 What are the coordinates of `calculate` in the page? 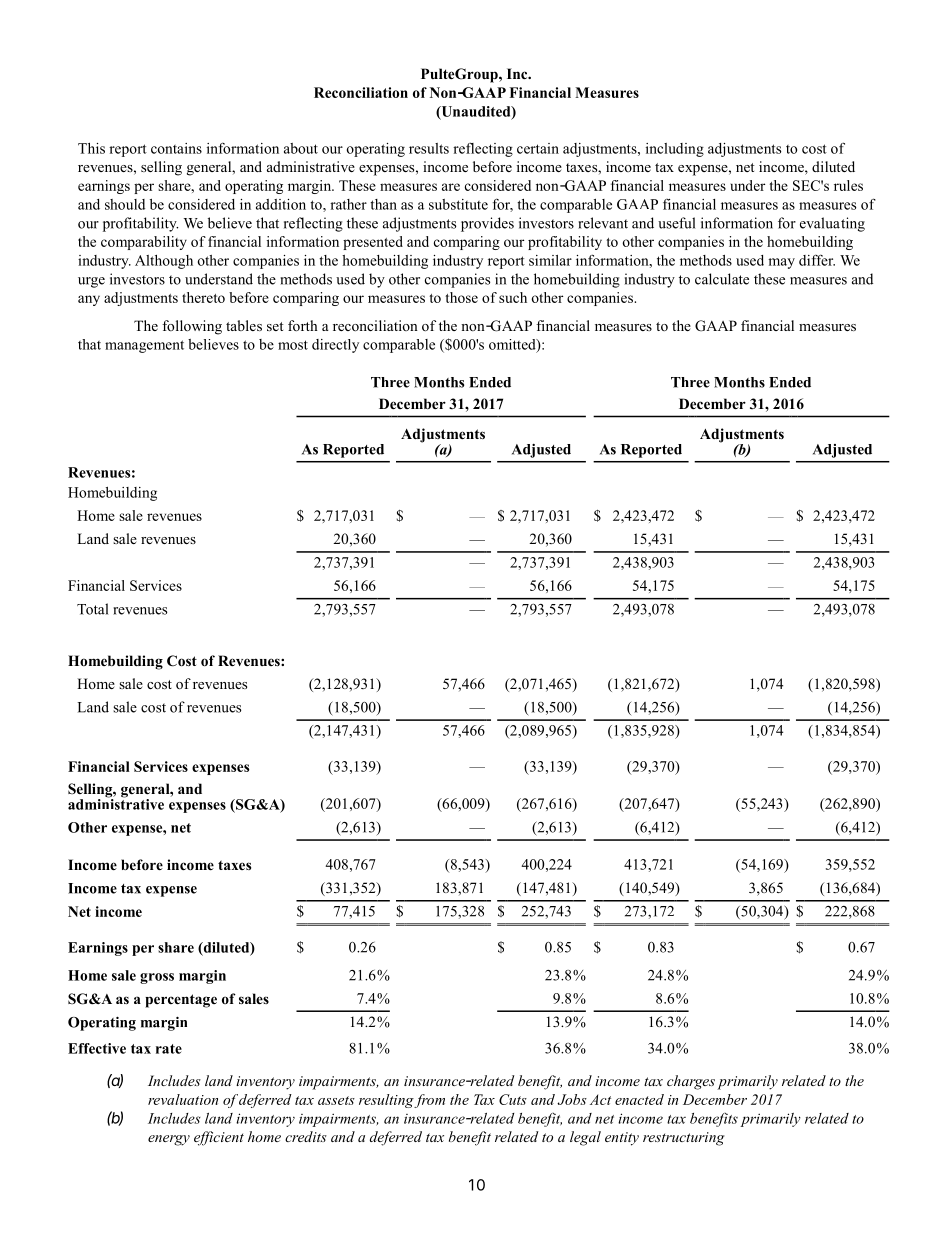 It's located at (722, 279).
